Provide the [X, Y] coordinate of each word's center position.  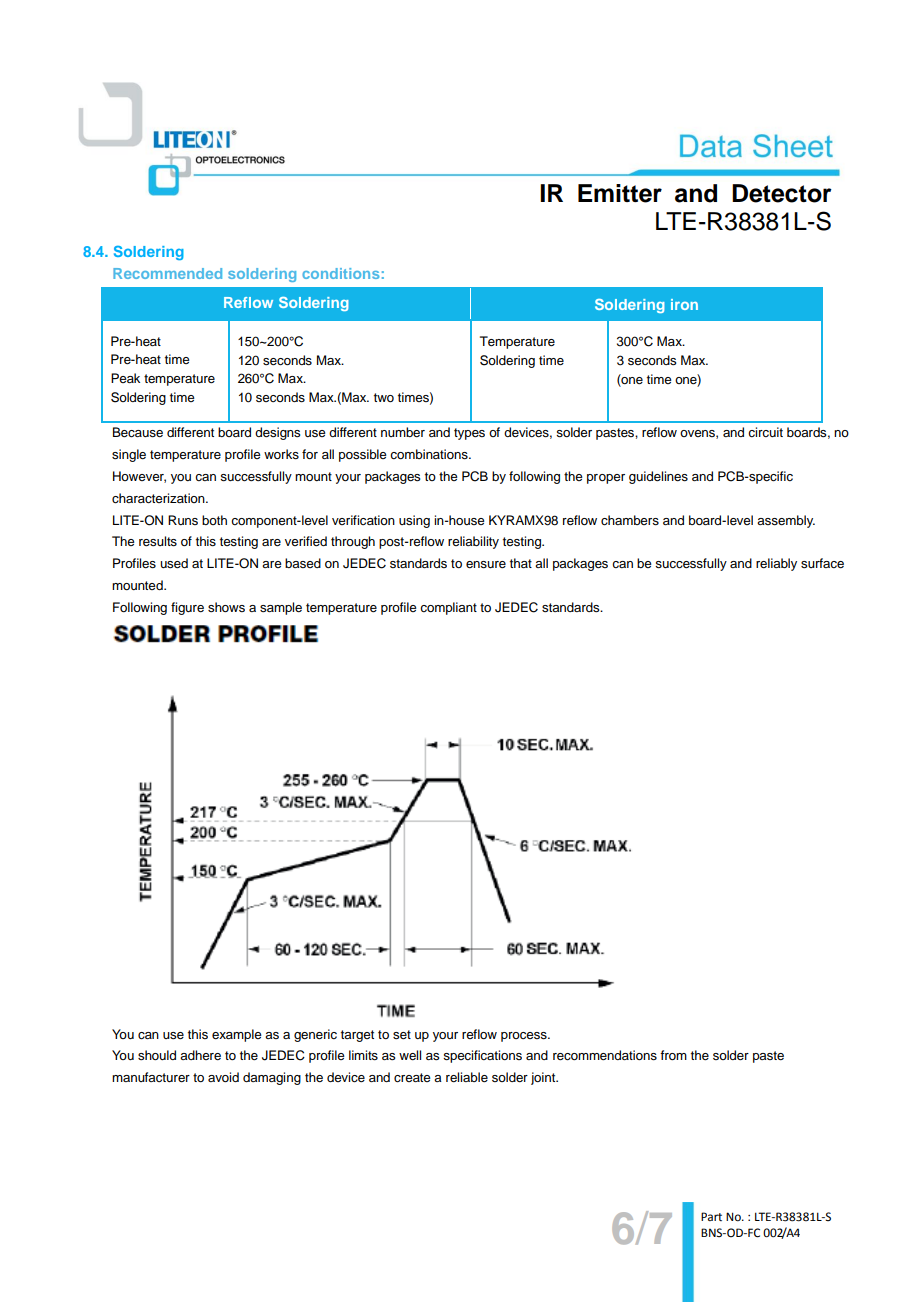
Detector [782, 193]
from [673, 1055]
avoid [223, 1077]
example [237, 1035]
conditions [340, 273]
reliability [473, 542]
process [525, 1037]
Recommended [167, 273]
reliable [467, 1077]
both [214, 520]
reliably [776, 564]
